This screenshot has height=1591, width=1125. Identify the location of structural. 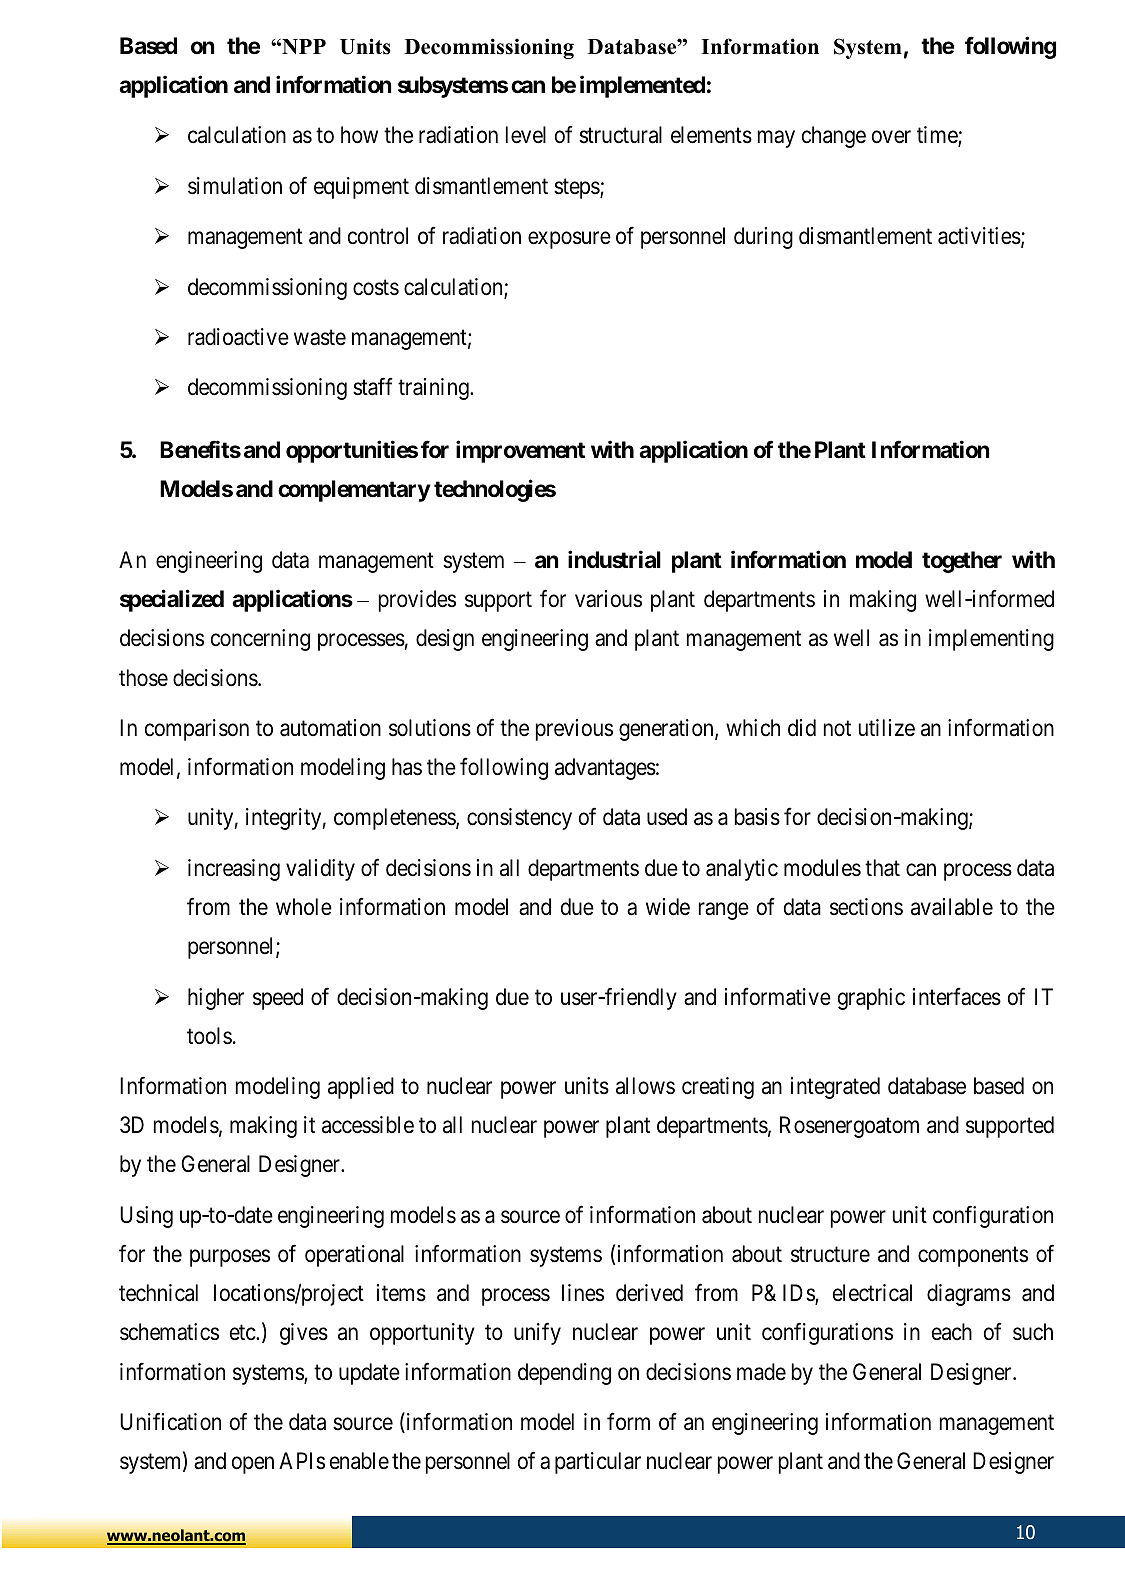
(620, 135).
